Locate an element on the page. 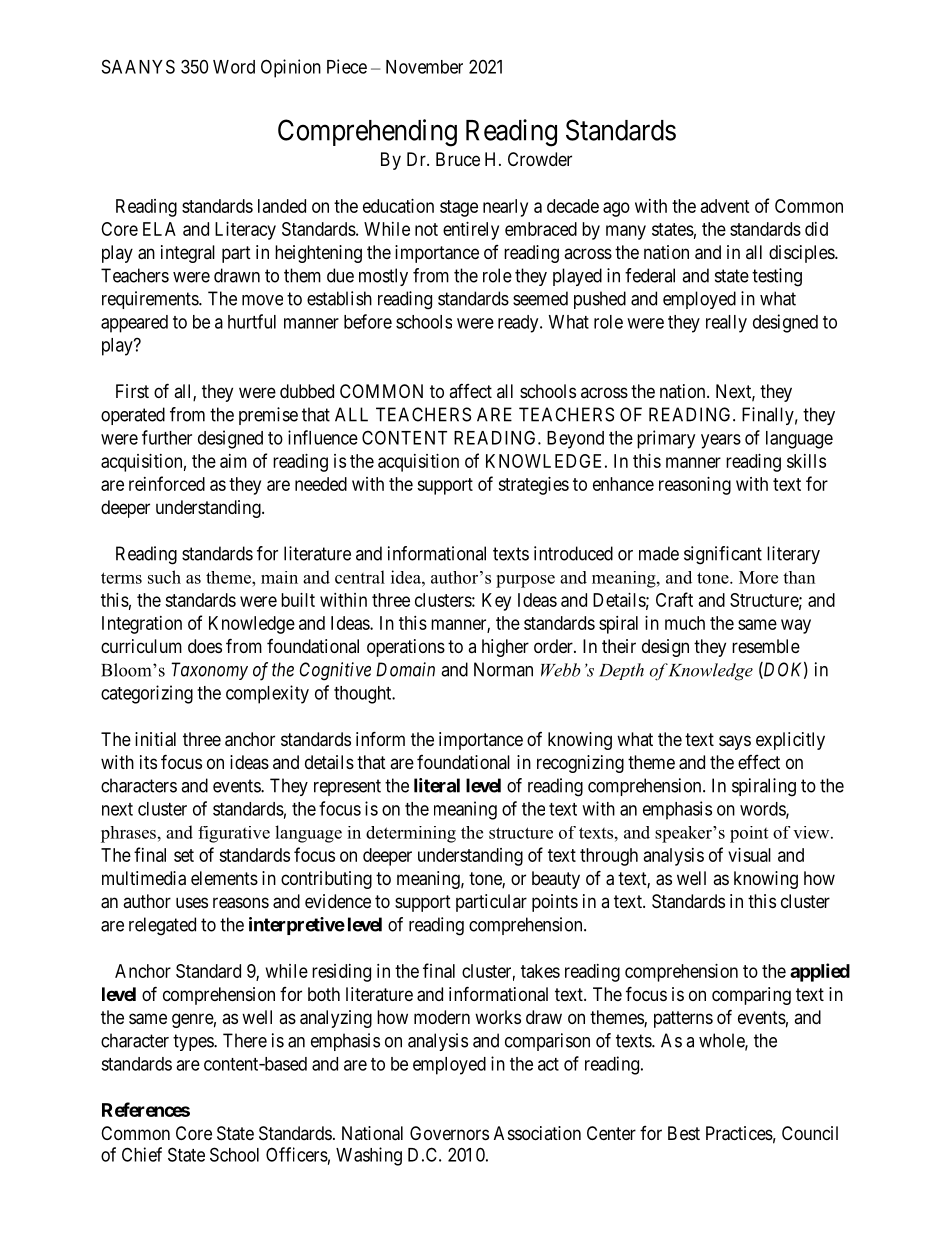  Opinion is located at coordinates (291, 68).
